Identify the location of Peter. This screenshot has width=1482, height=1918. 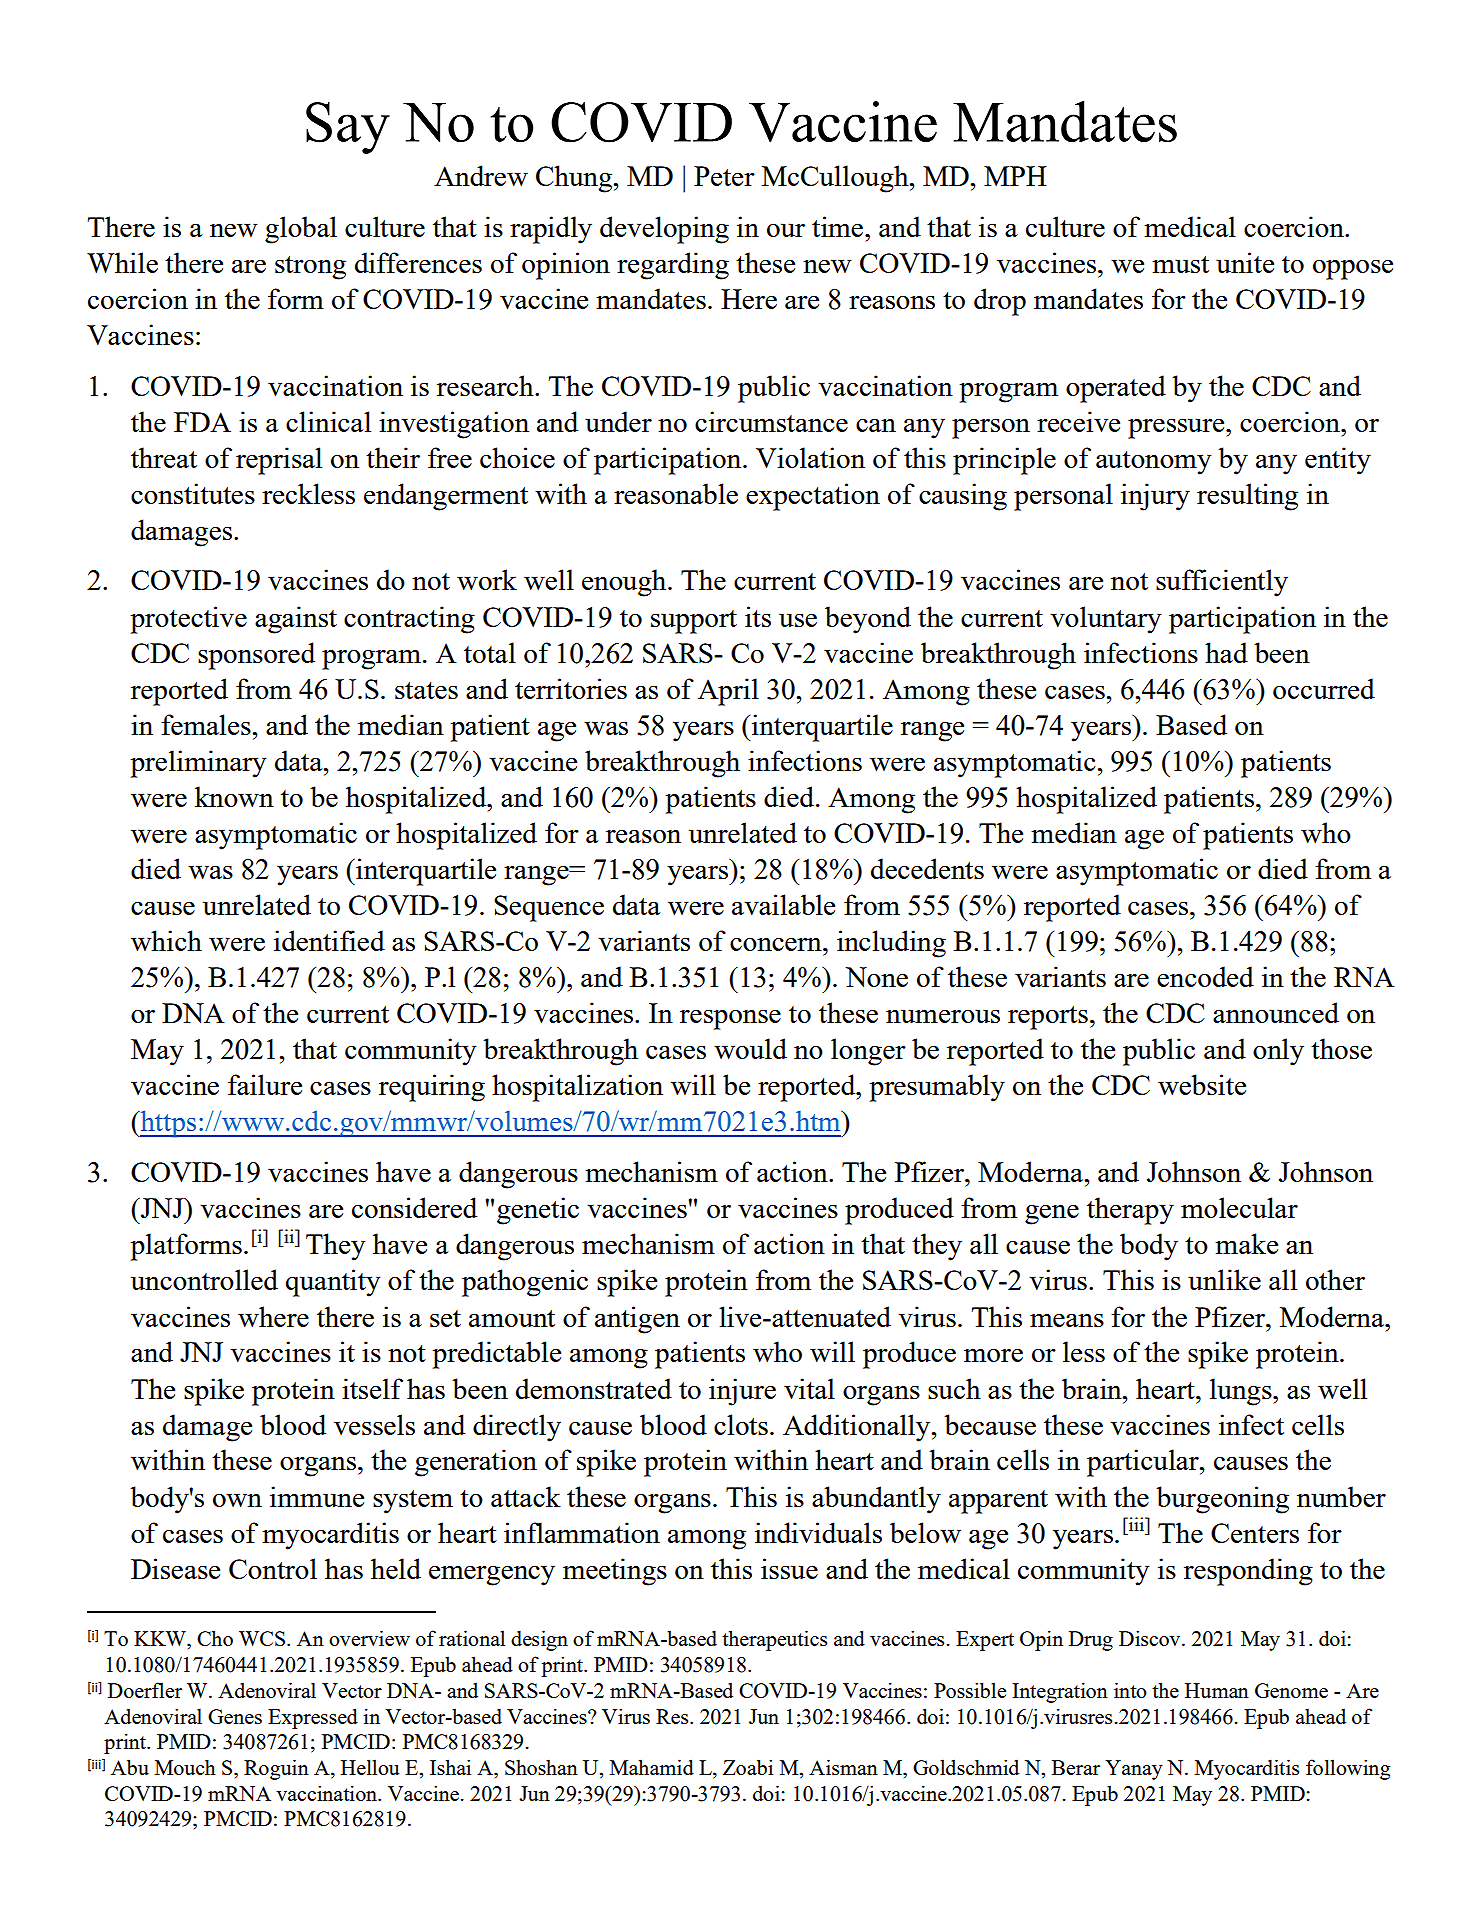
(724, 176).
